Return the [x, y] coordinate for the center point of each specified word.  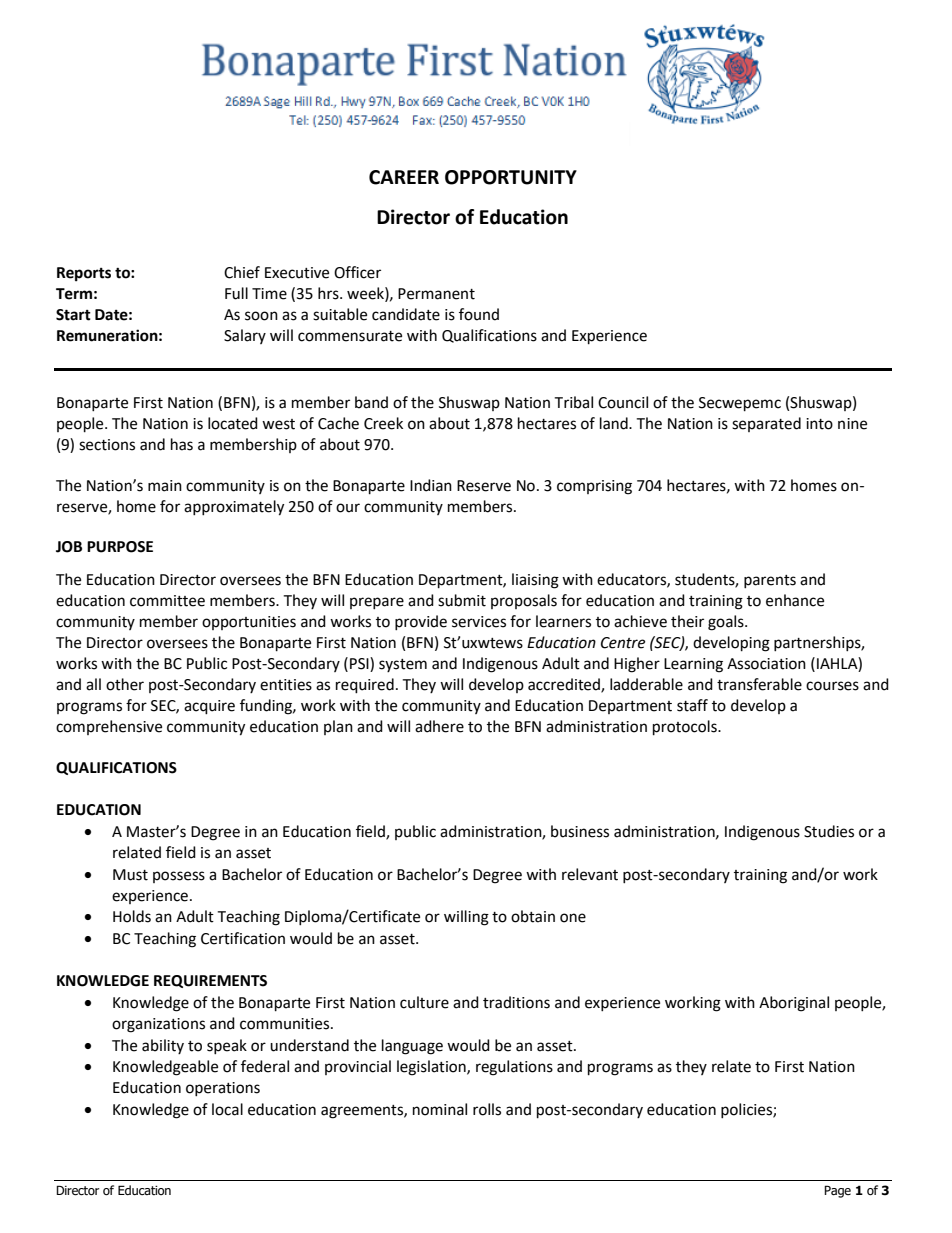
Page [837, 1191]
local [227, 1109]
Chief [242, 272]
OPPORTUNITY [511, 177]
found [479, 314]
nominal [440, 1109]
